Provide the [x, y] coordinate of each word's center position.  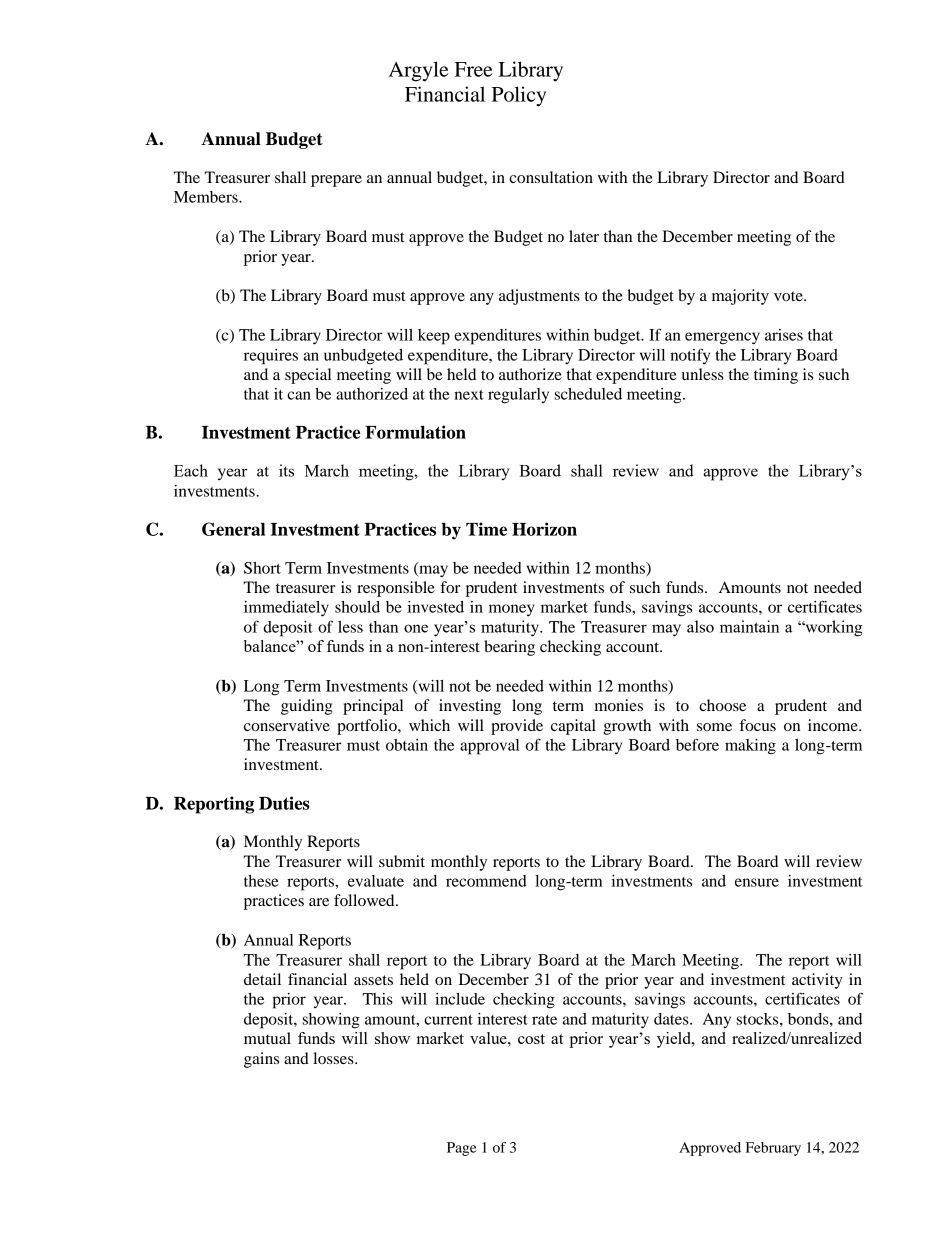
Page [462, 1149]
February [773, 1149]
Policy [519, 96]
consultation [551, 177]
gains [261, 1060]
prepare [336, 181]
